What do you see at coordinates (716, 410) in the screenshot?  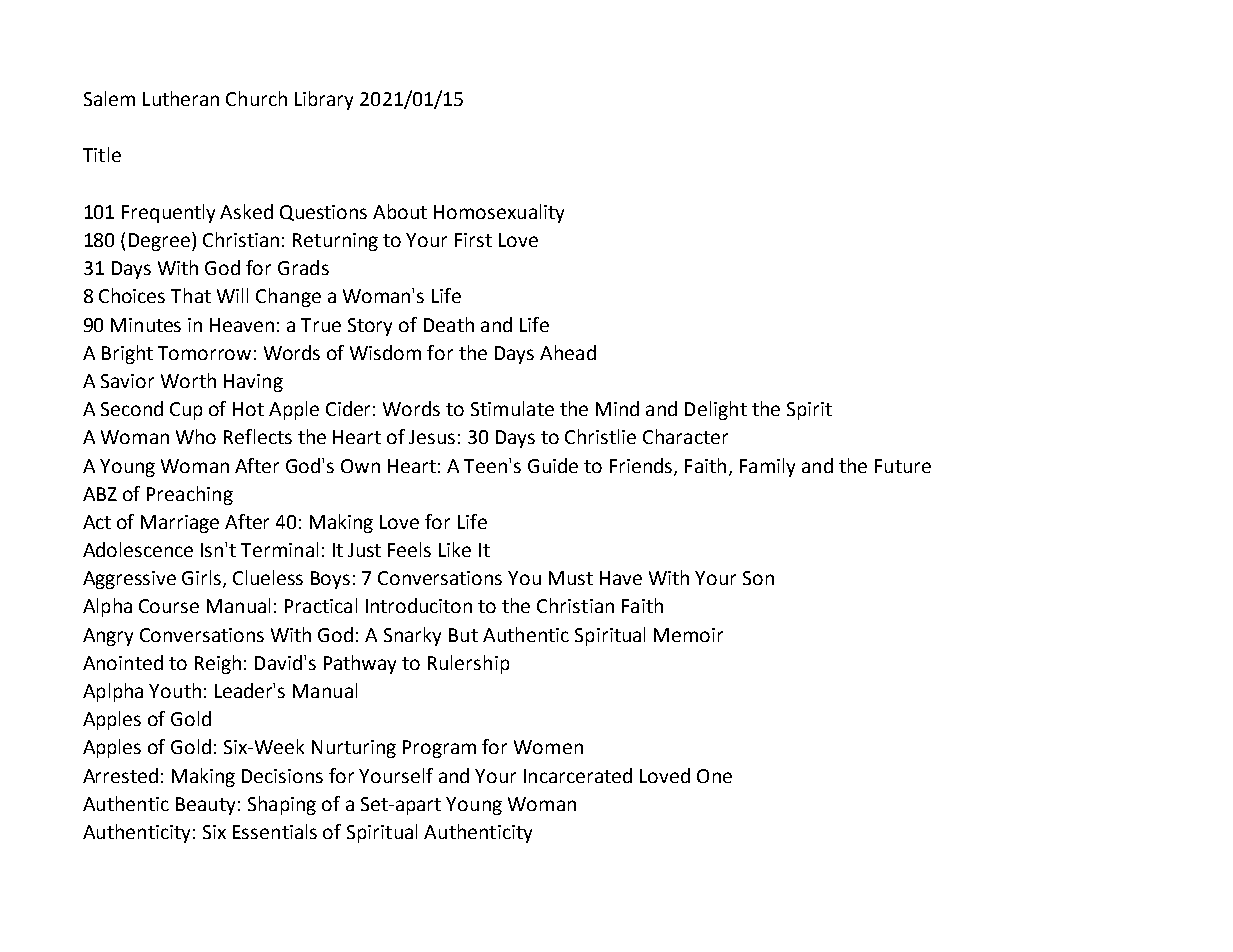 I see `Delight` at bounding box center [716, 410].
